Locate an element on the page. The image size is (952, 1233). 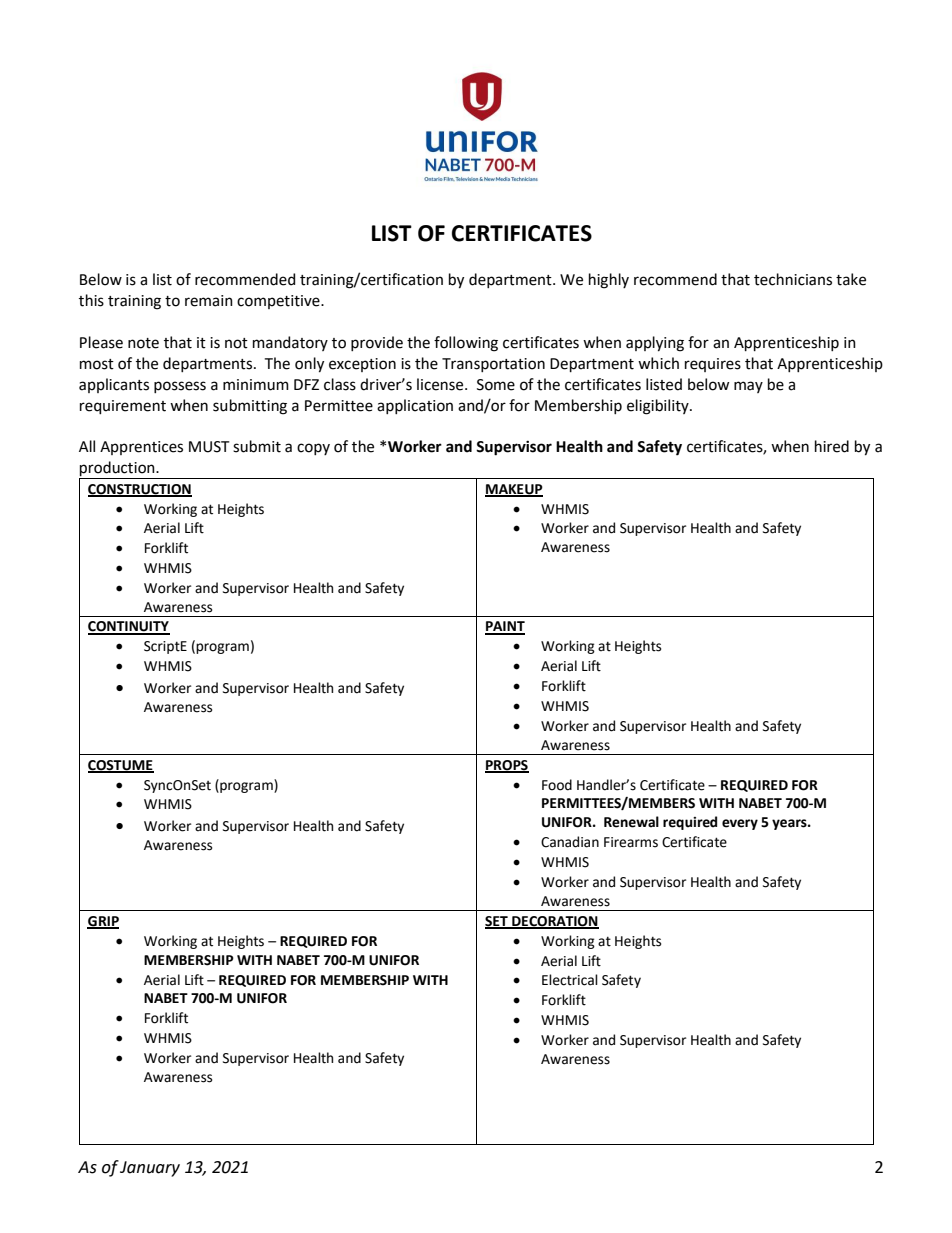
DECORATION is located at coordinates (554, 922).
